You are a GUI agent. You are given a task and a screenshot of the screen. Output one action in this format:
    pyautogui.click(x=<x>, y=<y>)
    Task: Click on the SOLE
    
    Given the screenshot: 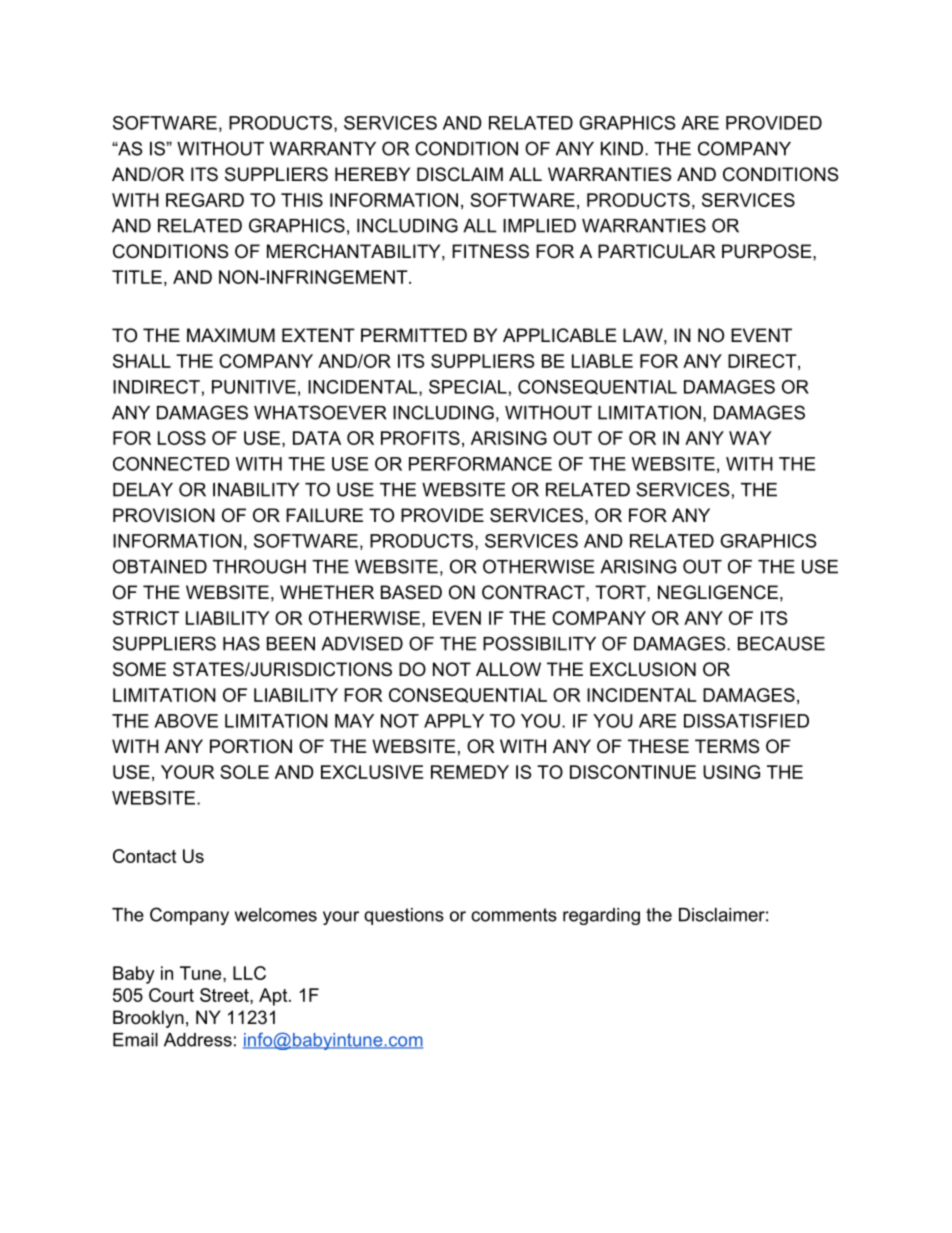 What is the action you would take?
    pyautogui.click(x=244, y=772)
